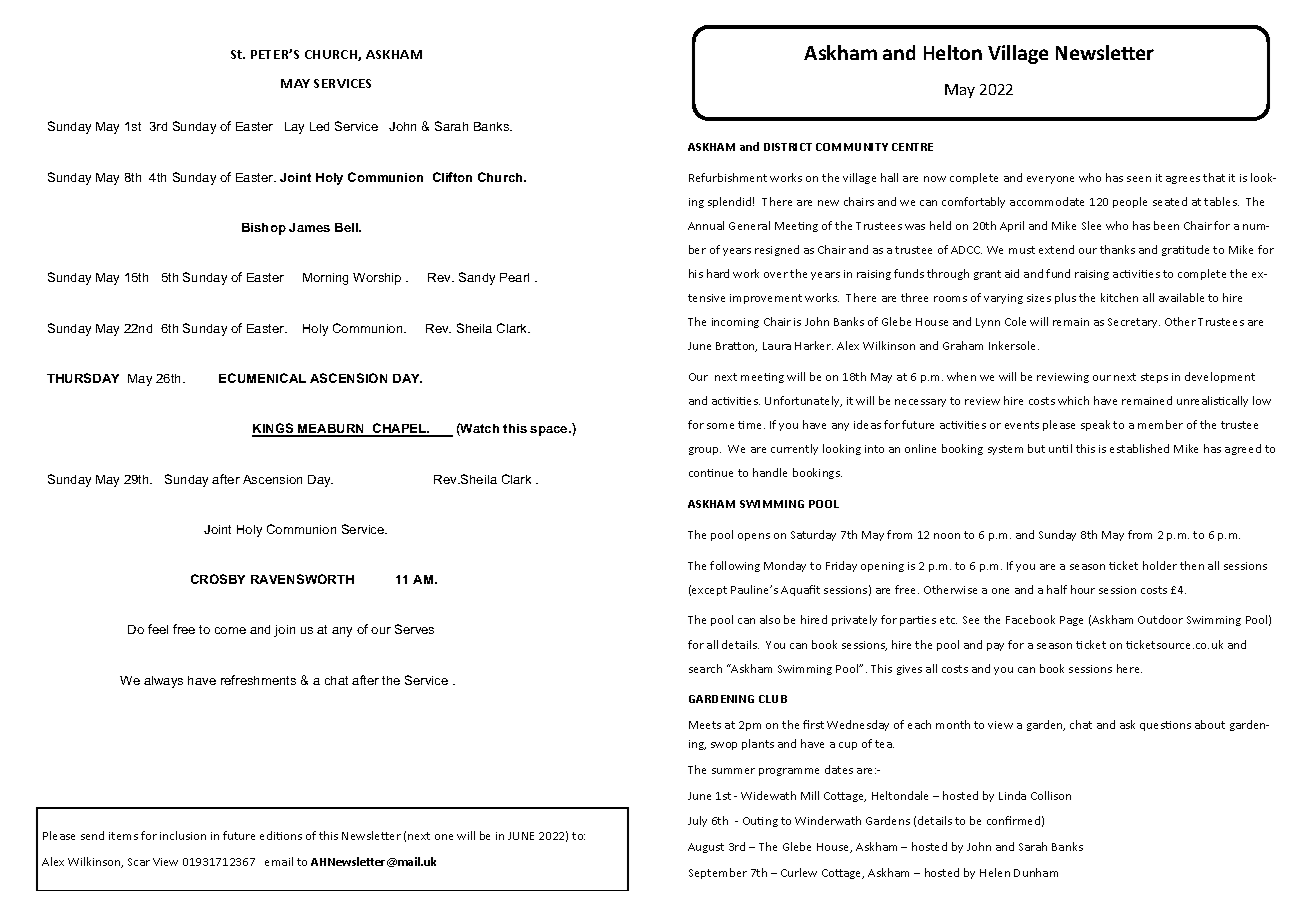 The height and width of the image is (924, 1308). Describe the element at coordinates (183, 835) in the image. I see `inclusion` at that location.
